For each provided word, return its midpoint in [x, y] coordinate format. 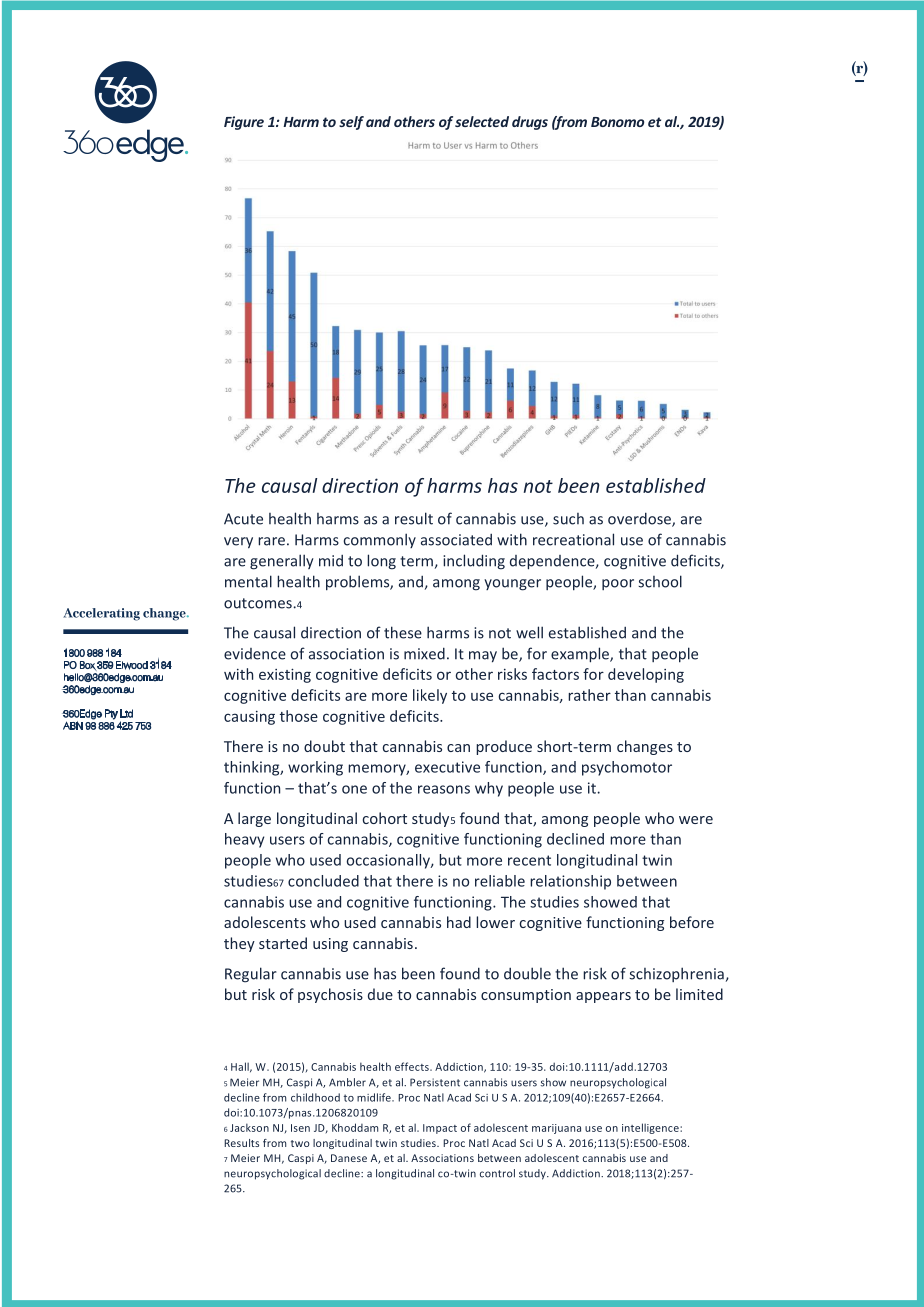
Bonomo [617, 122]
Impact [440, 1129]
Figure [244, 123]
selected [482, 121]
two [300, 1143]
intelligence [651, 1128]
